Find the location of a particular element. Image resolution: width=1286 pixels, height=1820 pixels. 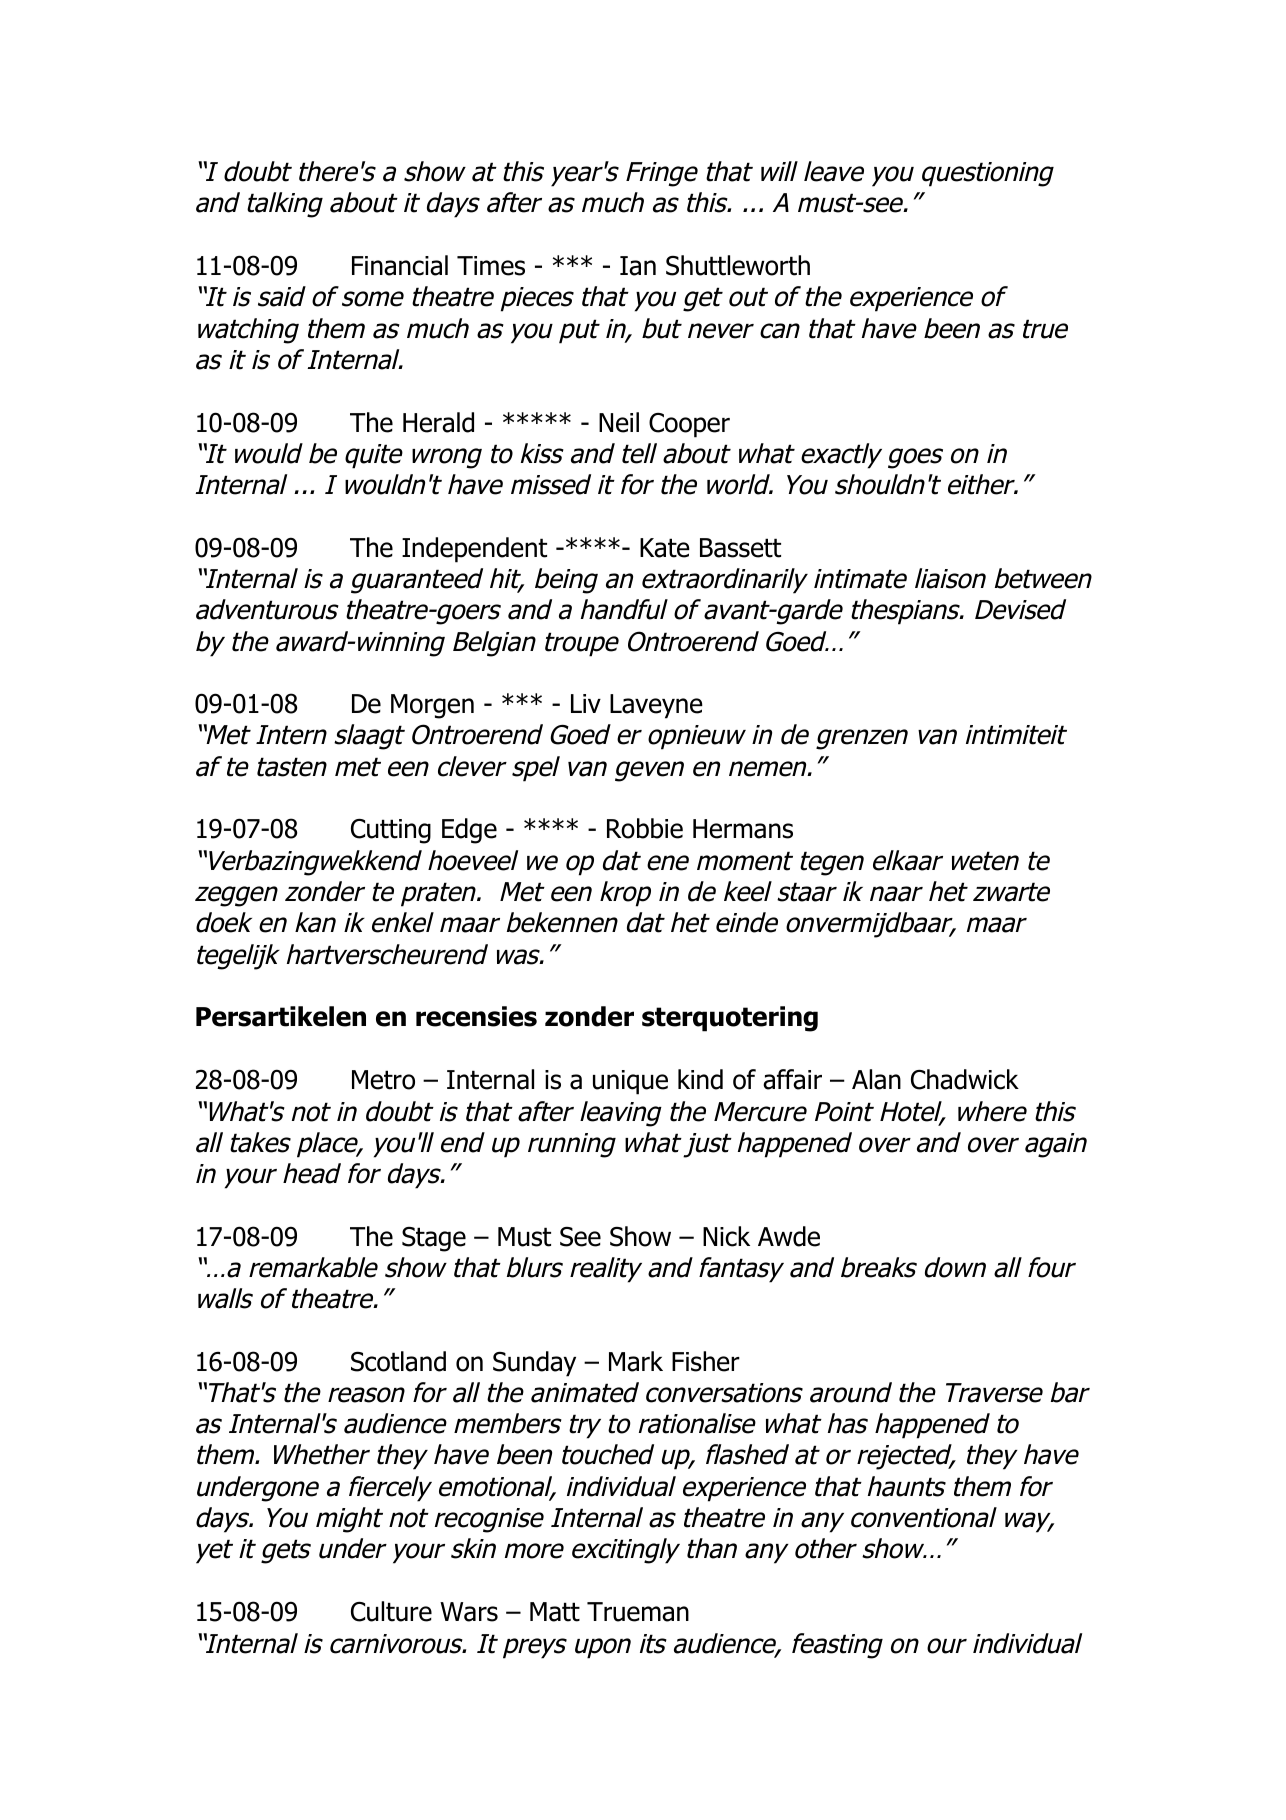

Cooper is located at coordinates (689, 425).
